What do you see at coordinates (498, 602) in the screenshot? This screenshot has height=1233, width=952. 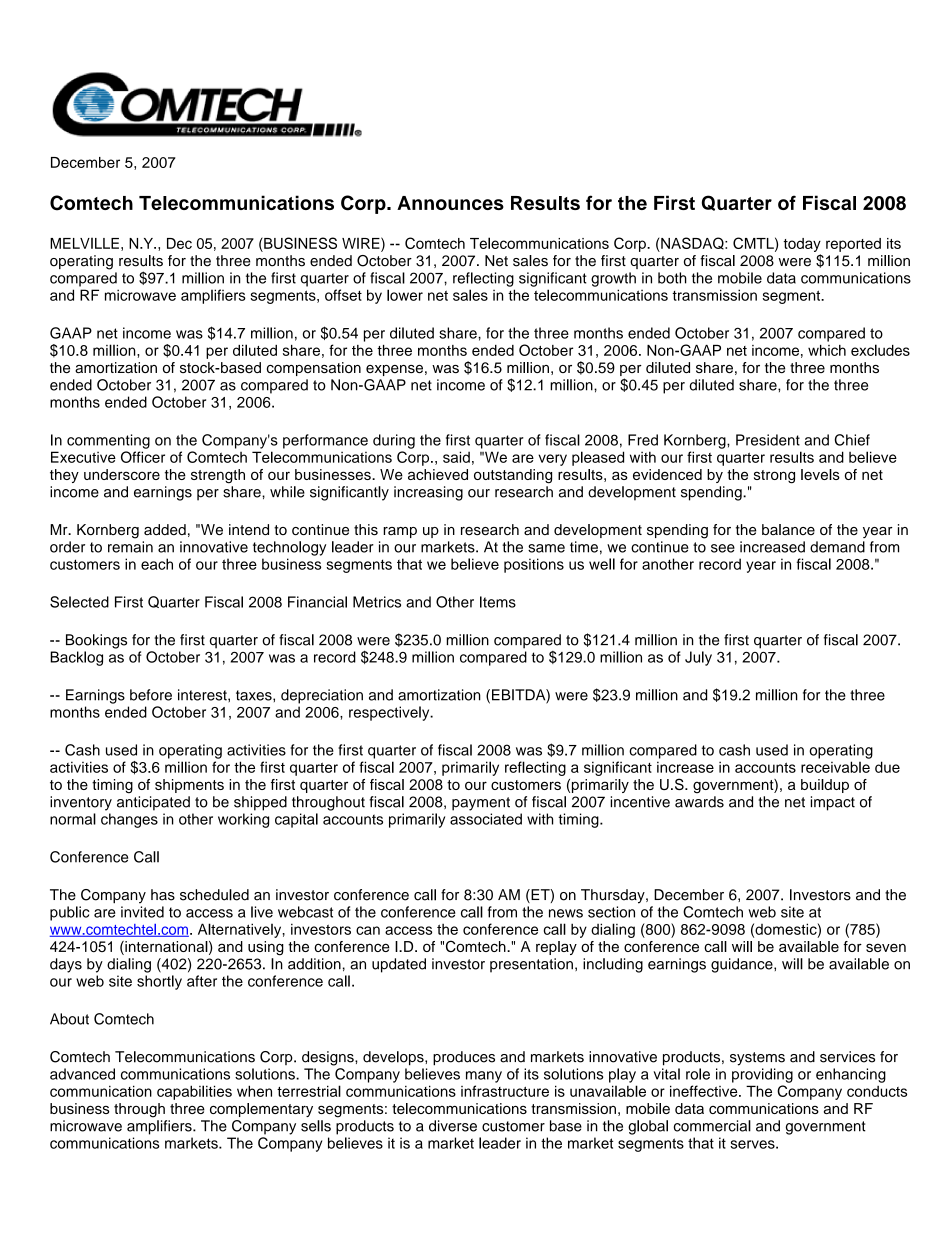 I see `Items` at bounding box center [498, 602].
